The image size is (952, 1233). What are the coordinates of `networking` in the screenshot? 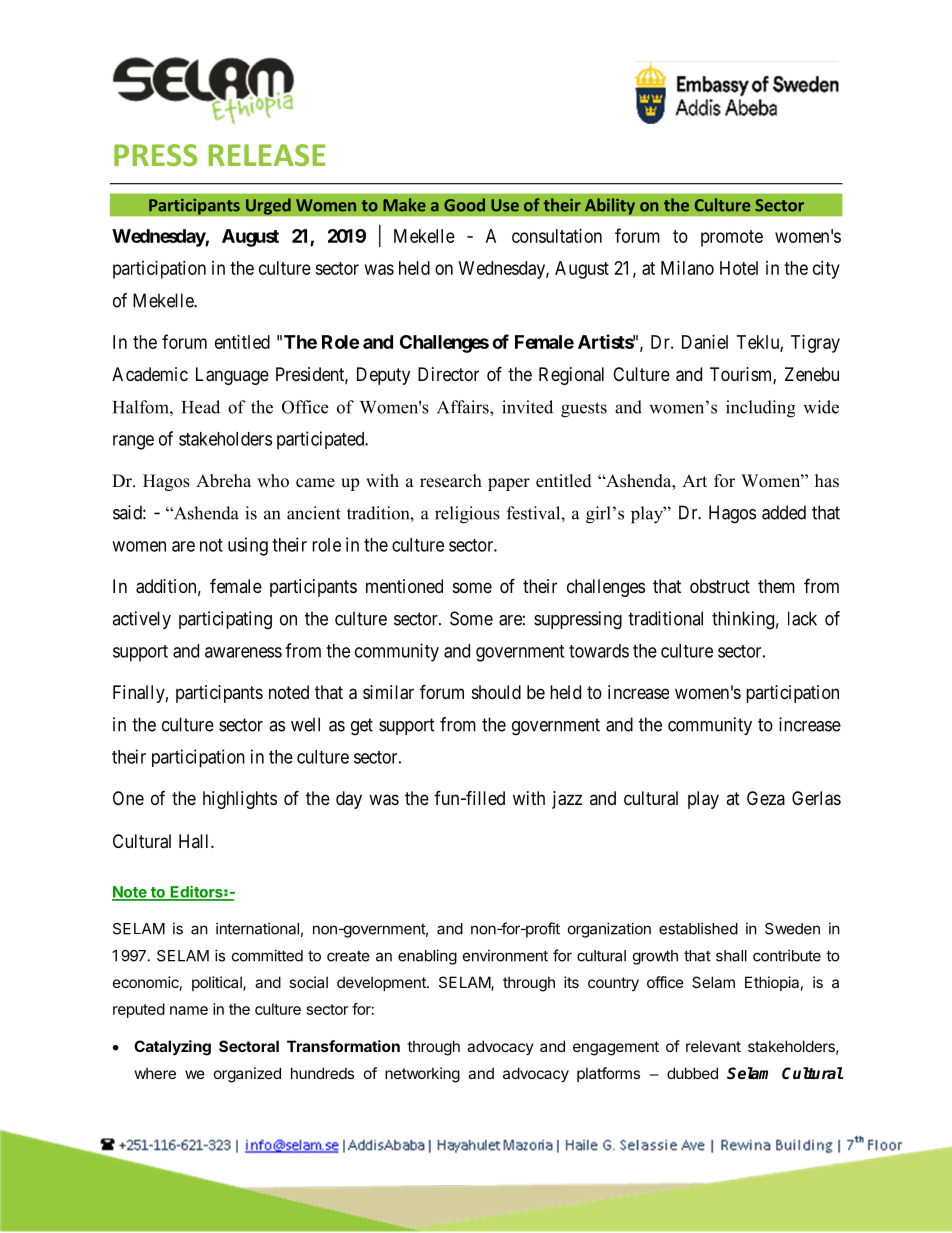 It's located at (422, 1075).
